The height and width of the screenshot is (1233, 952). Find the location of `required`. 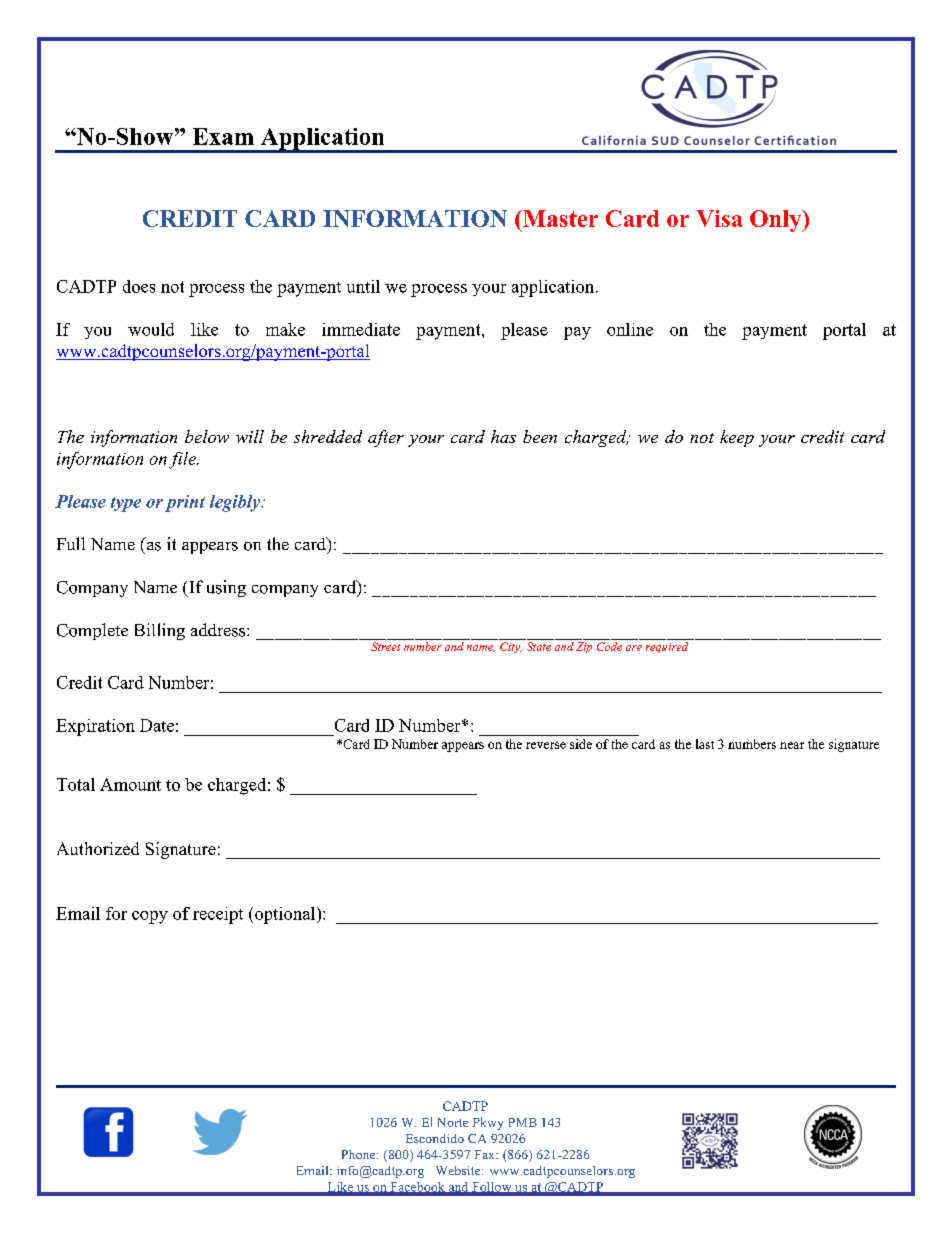

required is located at coordinates (667, 647).
